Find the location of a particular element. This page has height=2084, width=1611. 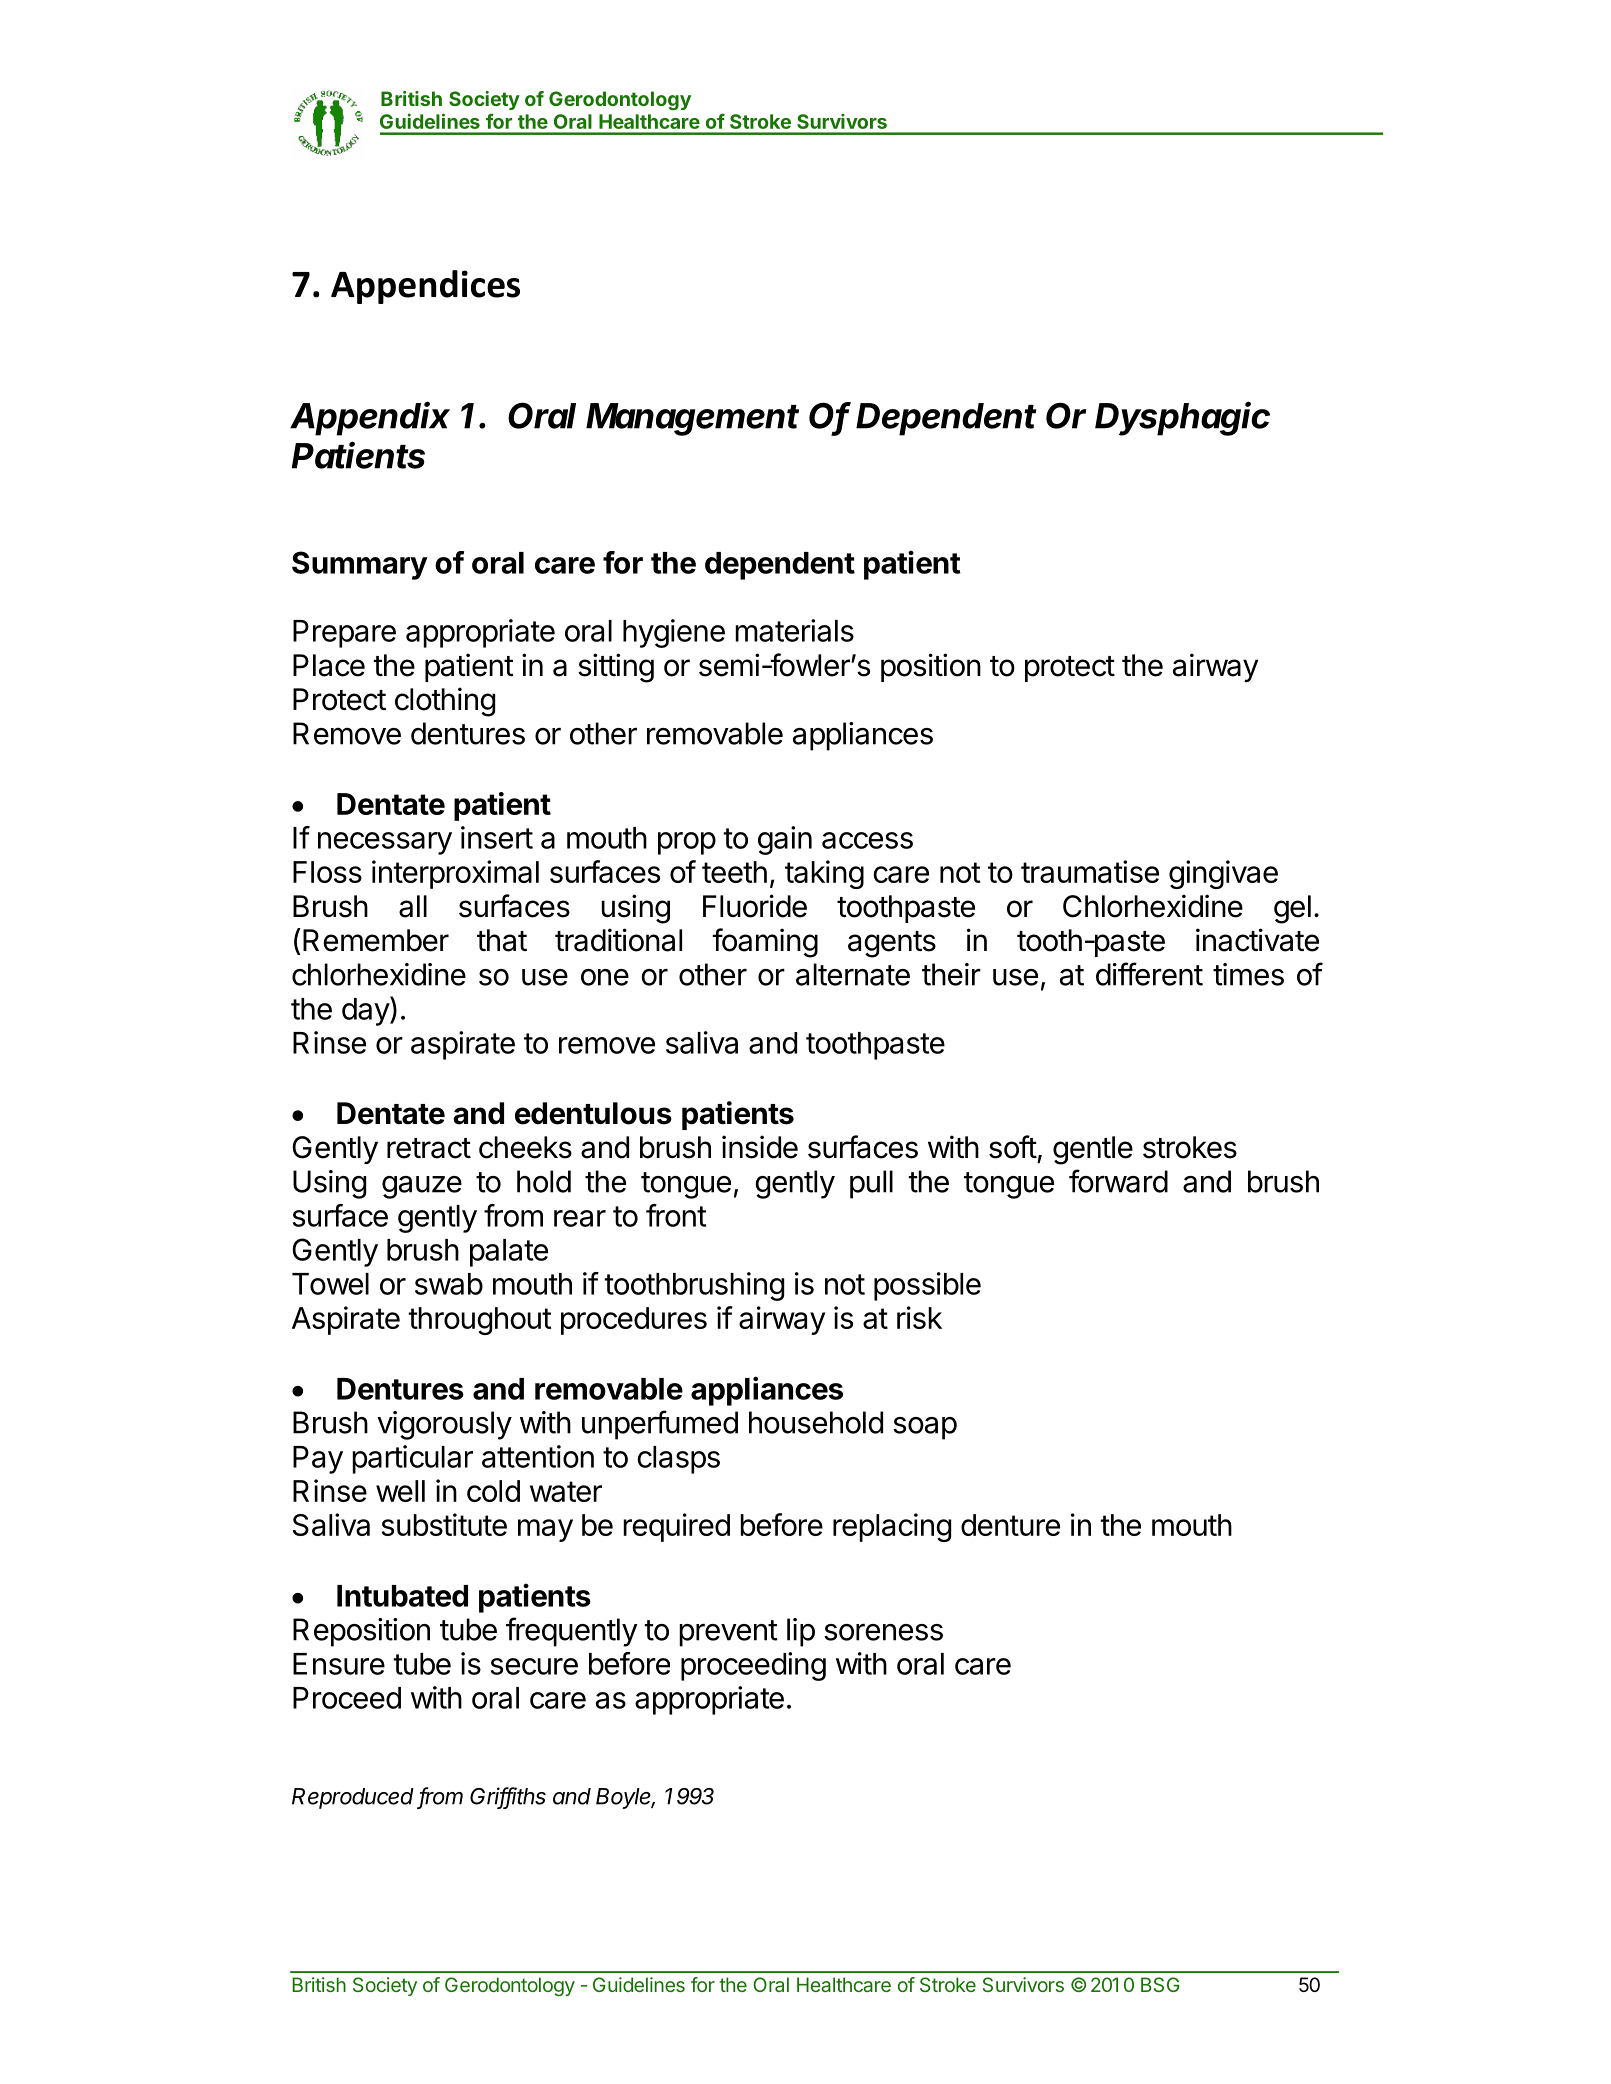

clothing is located at coordinates (445, 702).
